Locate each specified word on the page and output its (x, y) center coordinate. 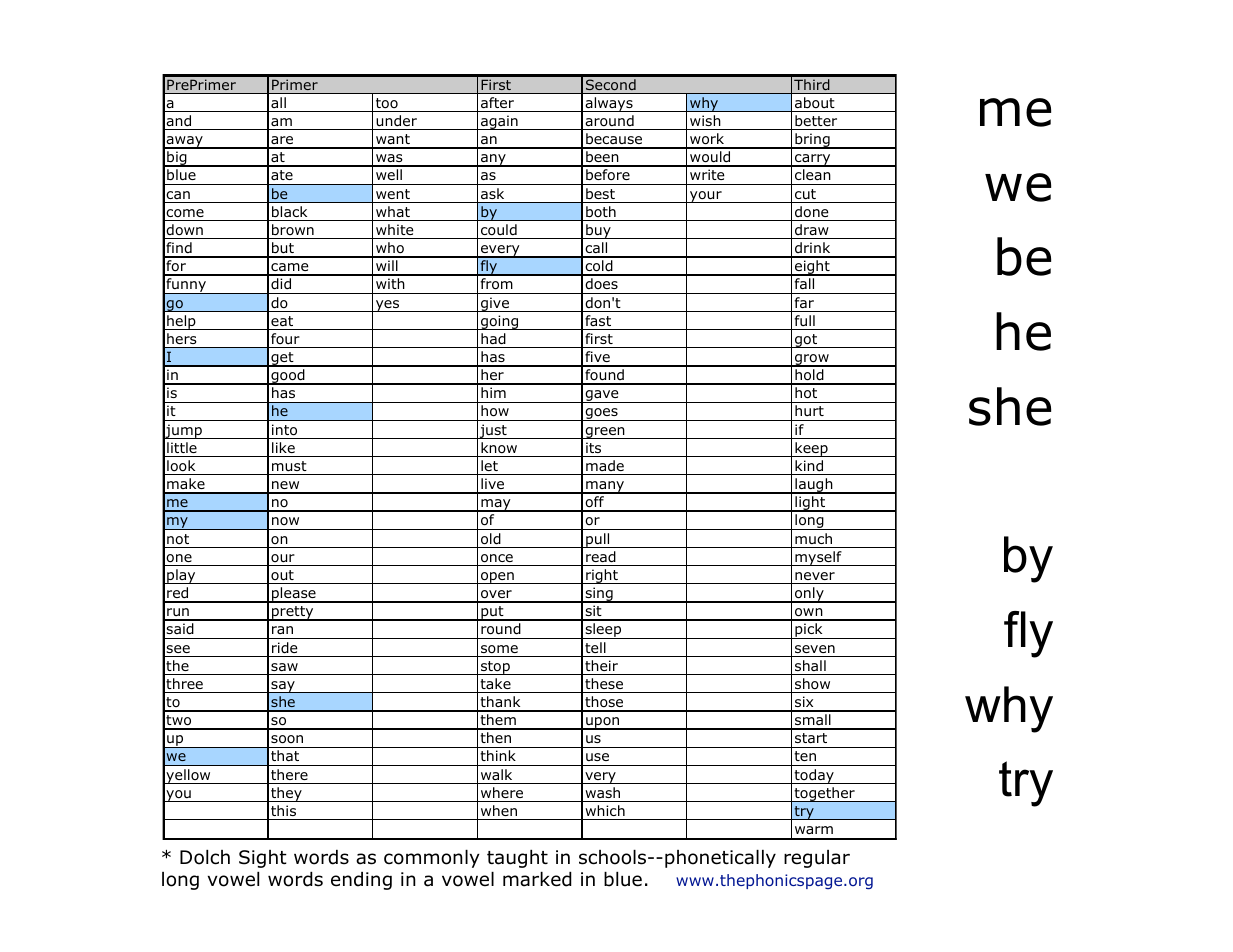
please (294, 595)
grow (812, 360)
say (283, 687)
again (499, 122)
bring (812, 141)
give (495, 304)
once (497, 558)
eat (282, 321)
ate (282, 175)
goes (601, 414)
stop (495, 668)
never (815, 576)
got (806, 341)
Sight (263, 859)
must (289, 466)
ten (805, 756)
